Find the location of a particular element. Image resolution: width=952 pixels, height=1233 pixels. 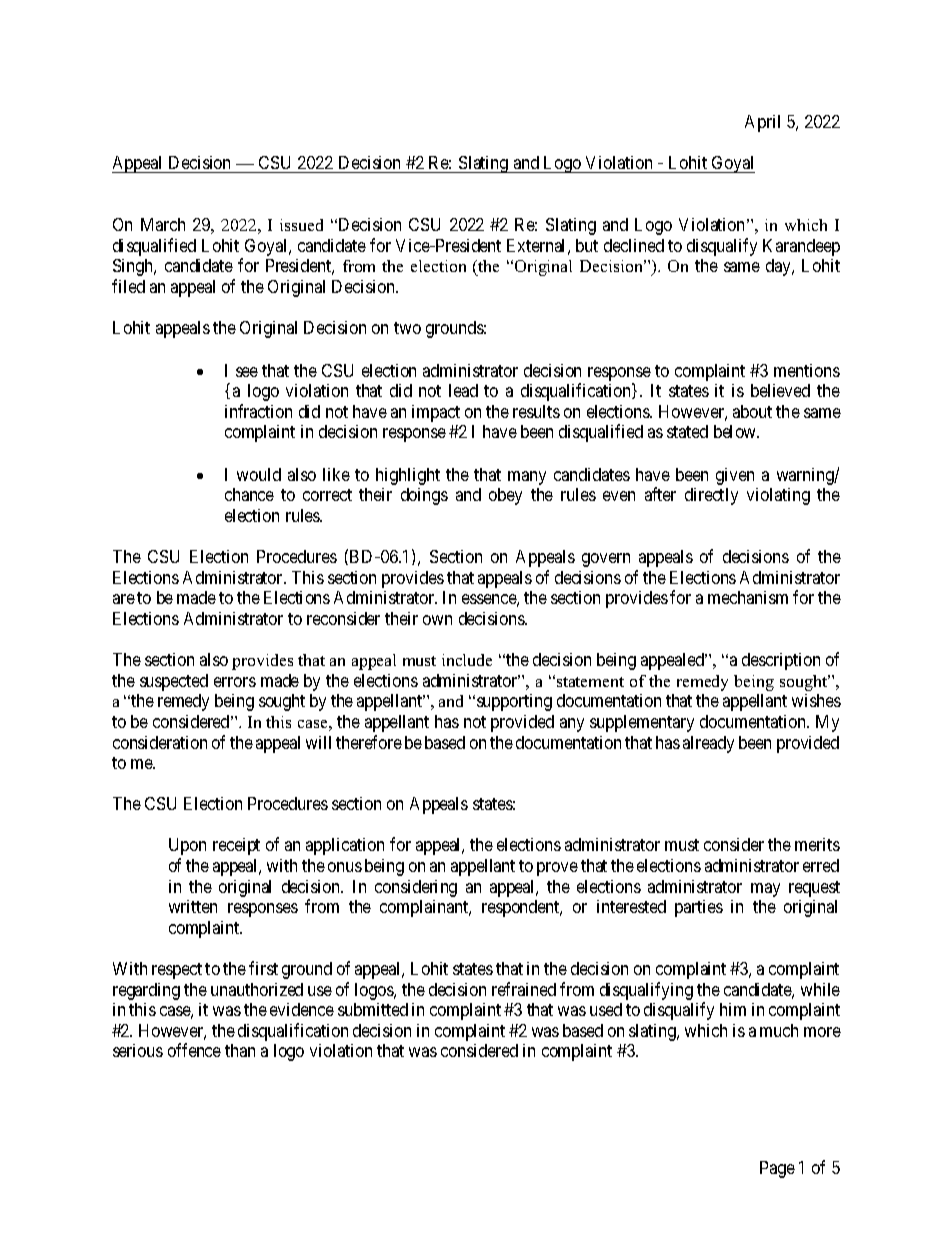

offence is located at coordinates (194, 1050).
